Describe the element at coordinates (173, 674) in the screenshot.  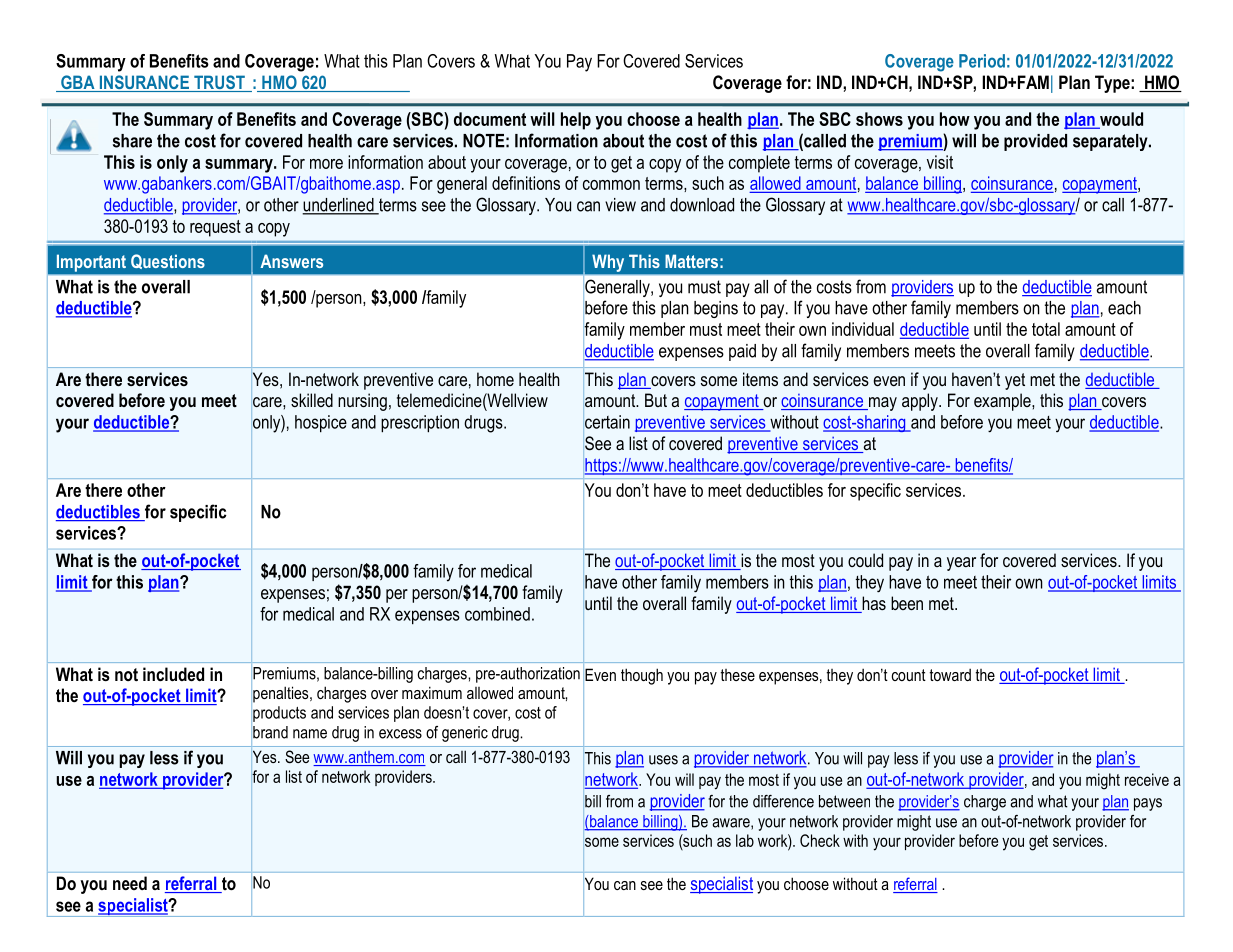
I see `included` at that location.
